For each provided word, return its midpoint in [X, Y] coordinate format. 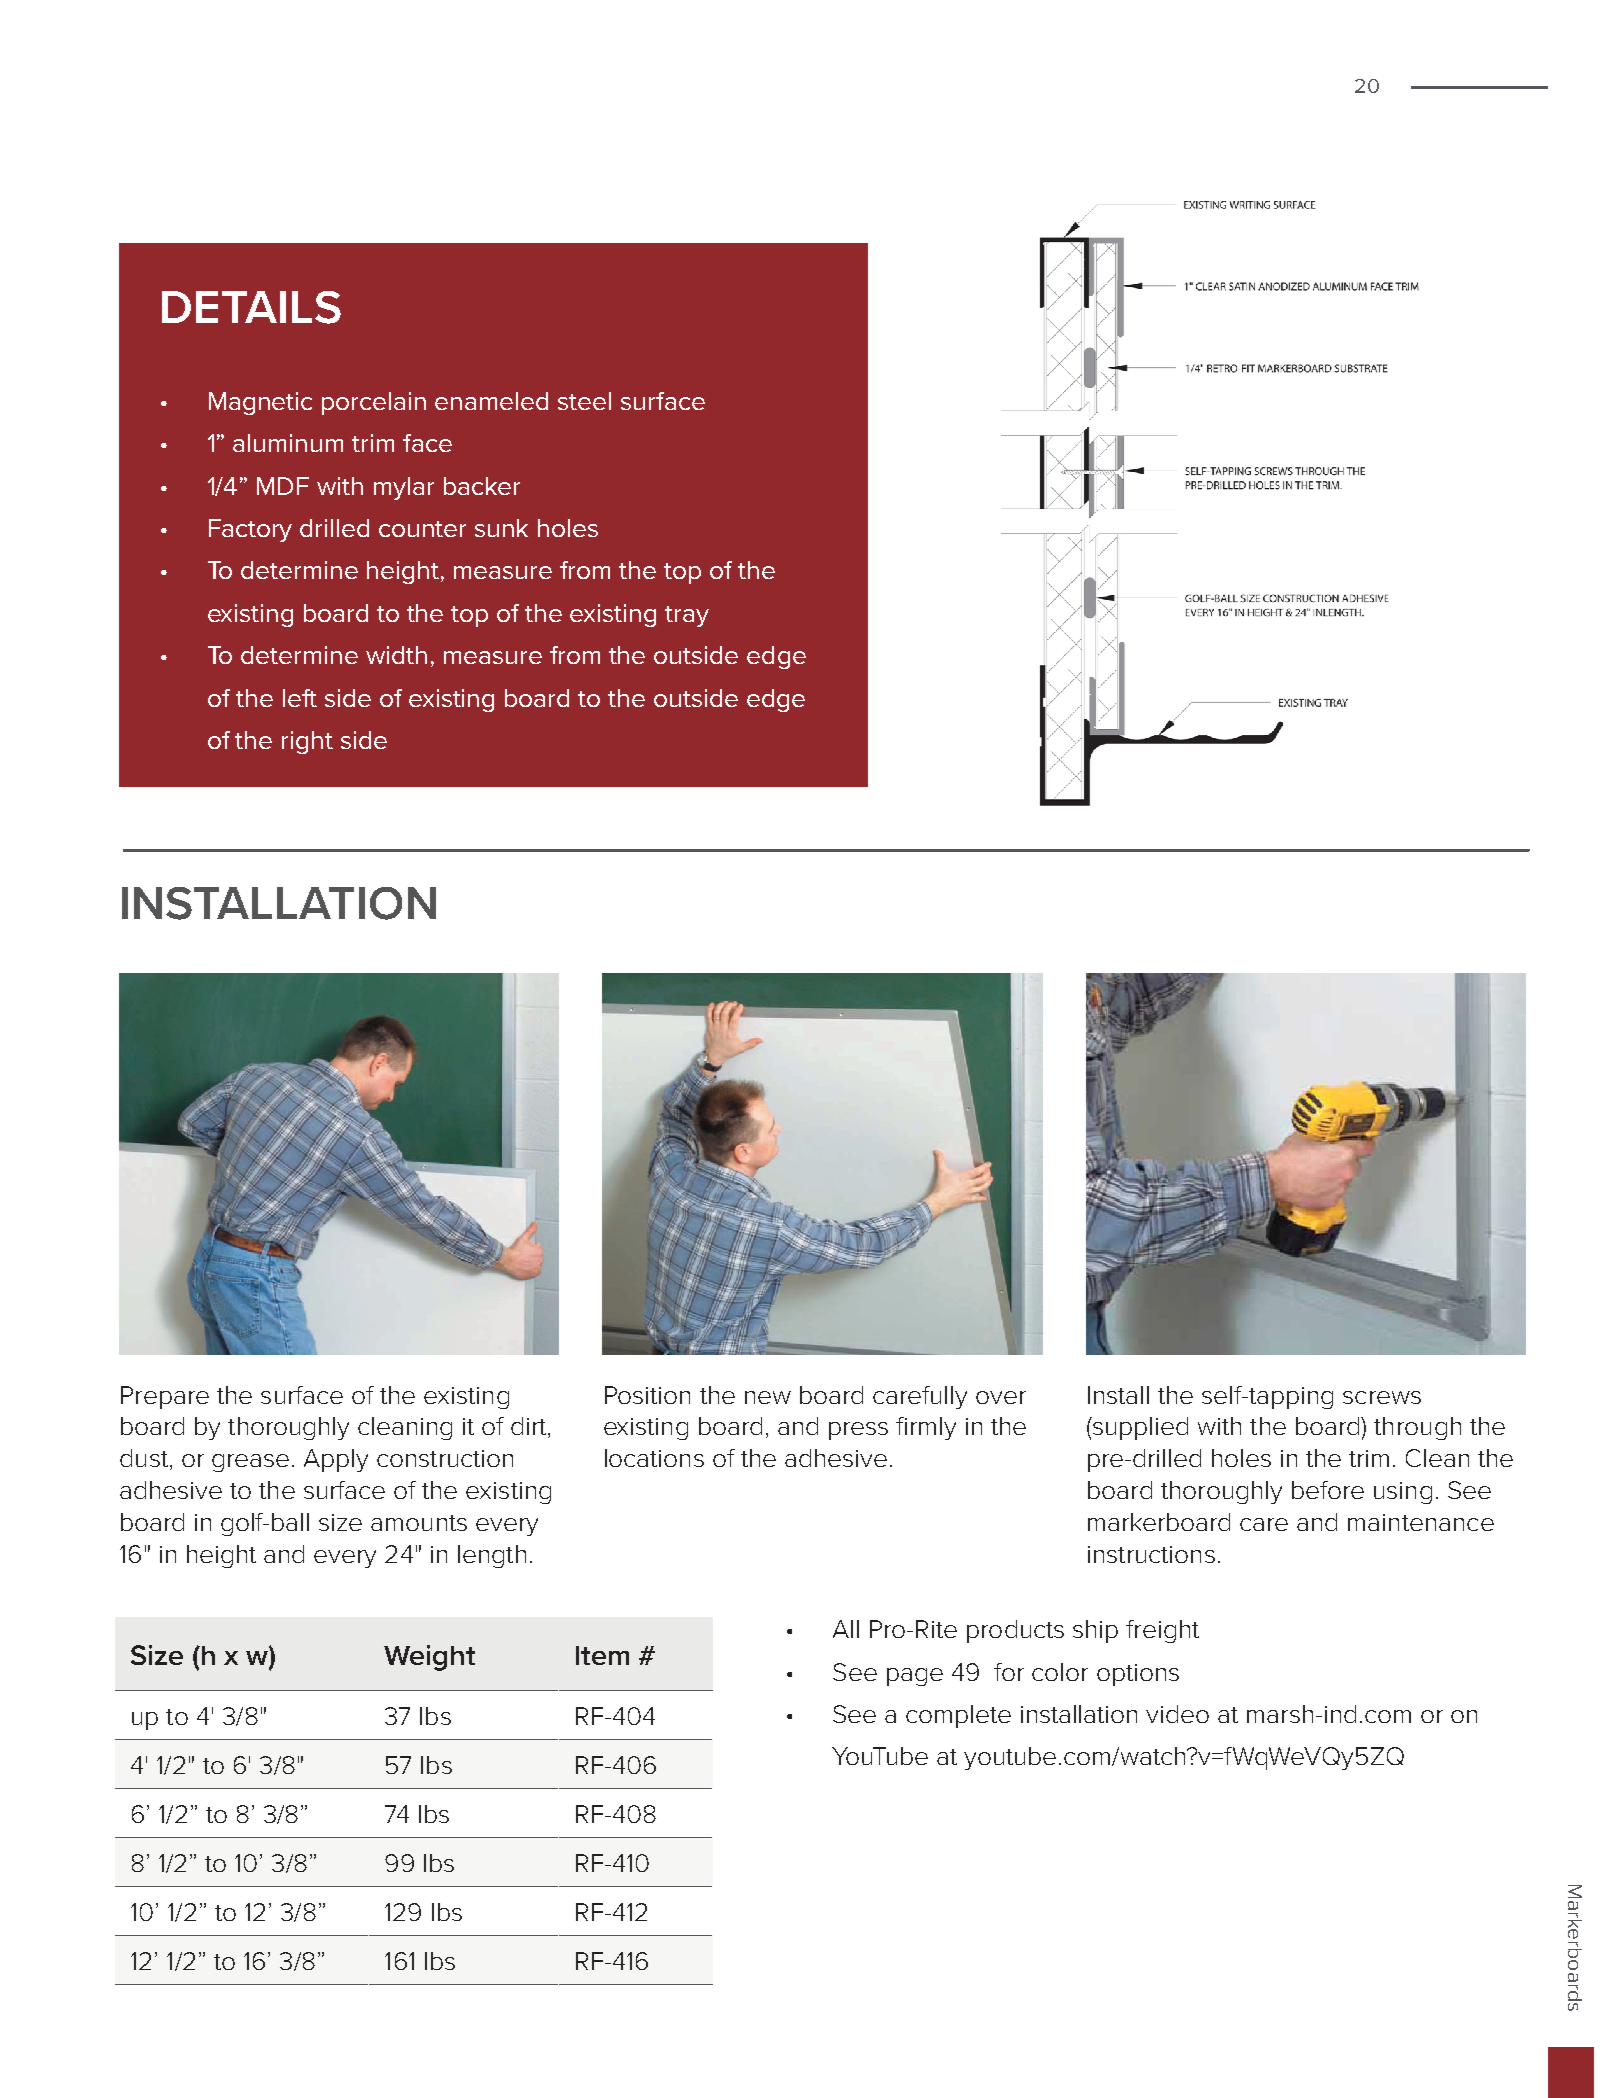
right [307, 742]
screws [1382, 1397]
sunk [501, 528]
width [396, 655]
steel [584, 401]
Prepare [165, 1397]
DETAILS [251, 307]
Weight [429, 1658]
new [768, 1397]
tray [687, 616]
